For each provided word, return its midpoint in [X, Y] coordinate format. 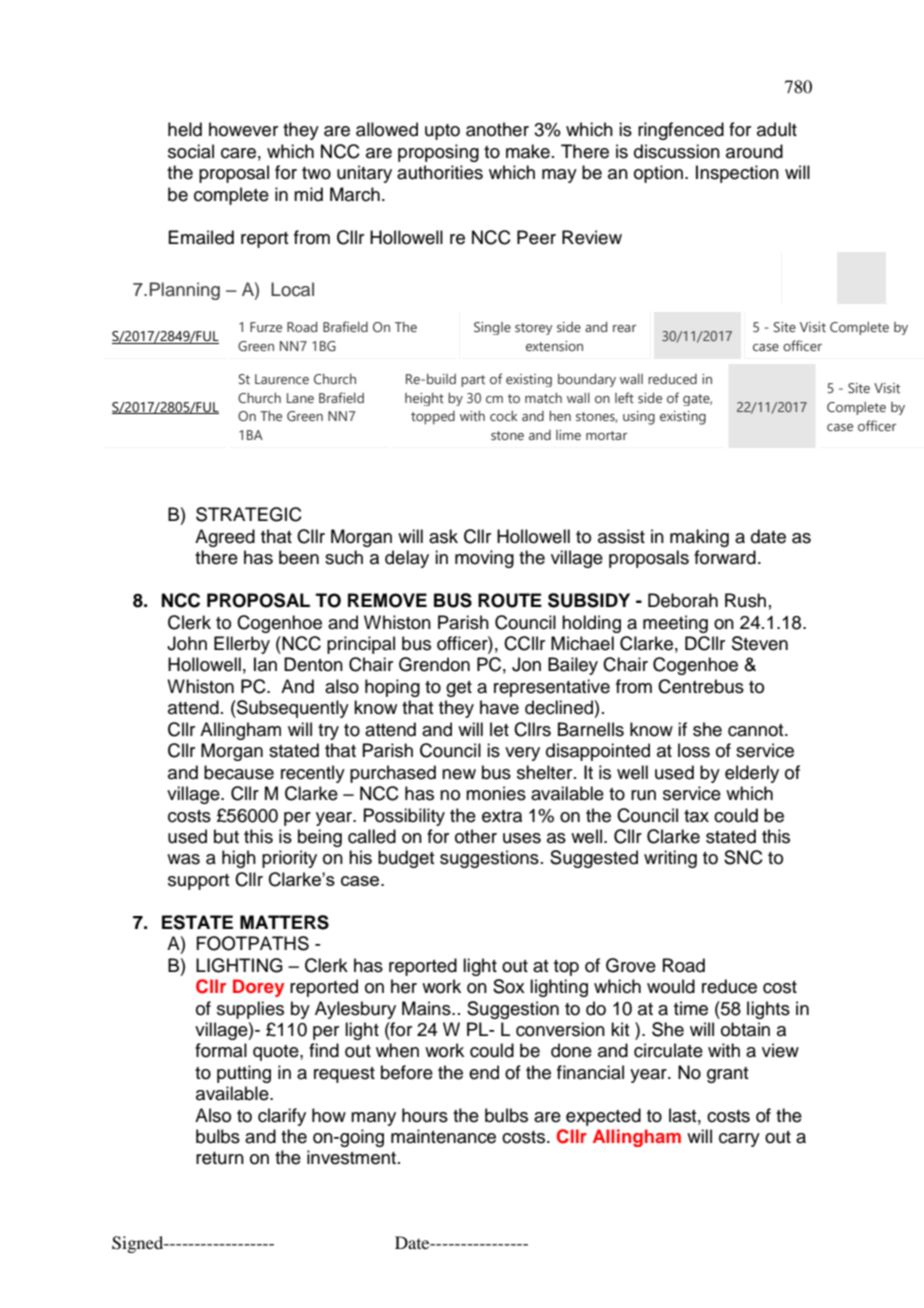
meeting [675, 624]
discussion [677, 151]
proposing [438, 153]
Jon [526, 664]
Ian [265, 664]
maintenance [443, 1136]
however [243, 129]
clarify [282, 1117]
